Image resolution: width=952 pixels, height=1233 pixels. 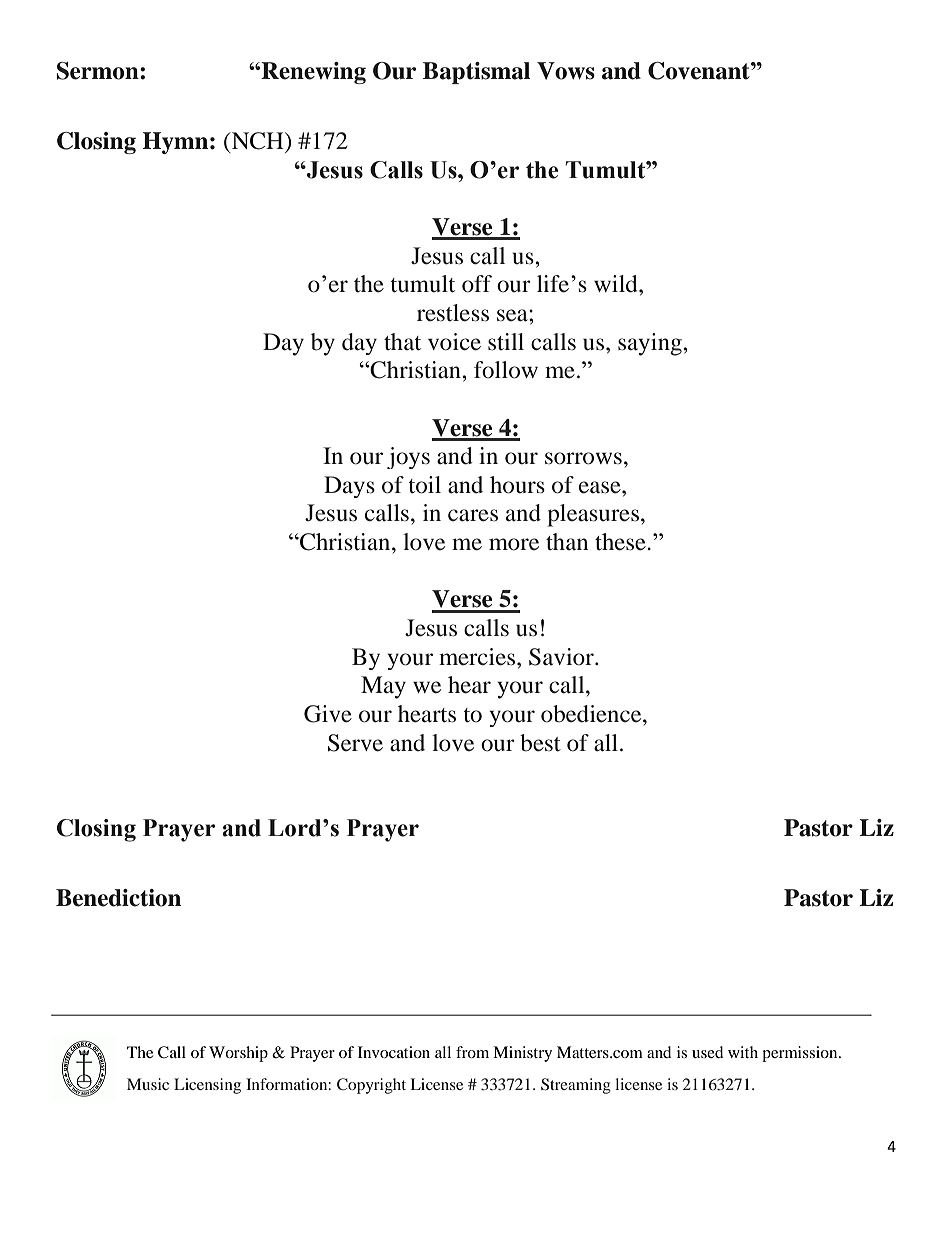 What do you see at coordinates (258, 141) in the document?
I see `NCH` at bounding box center [258, 141].
